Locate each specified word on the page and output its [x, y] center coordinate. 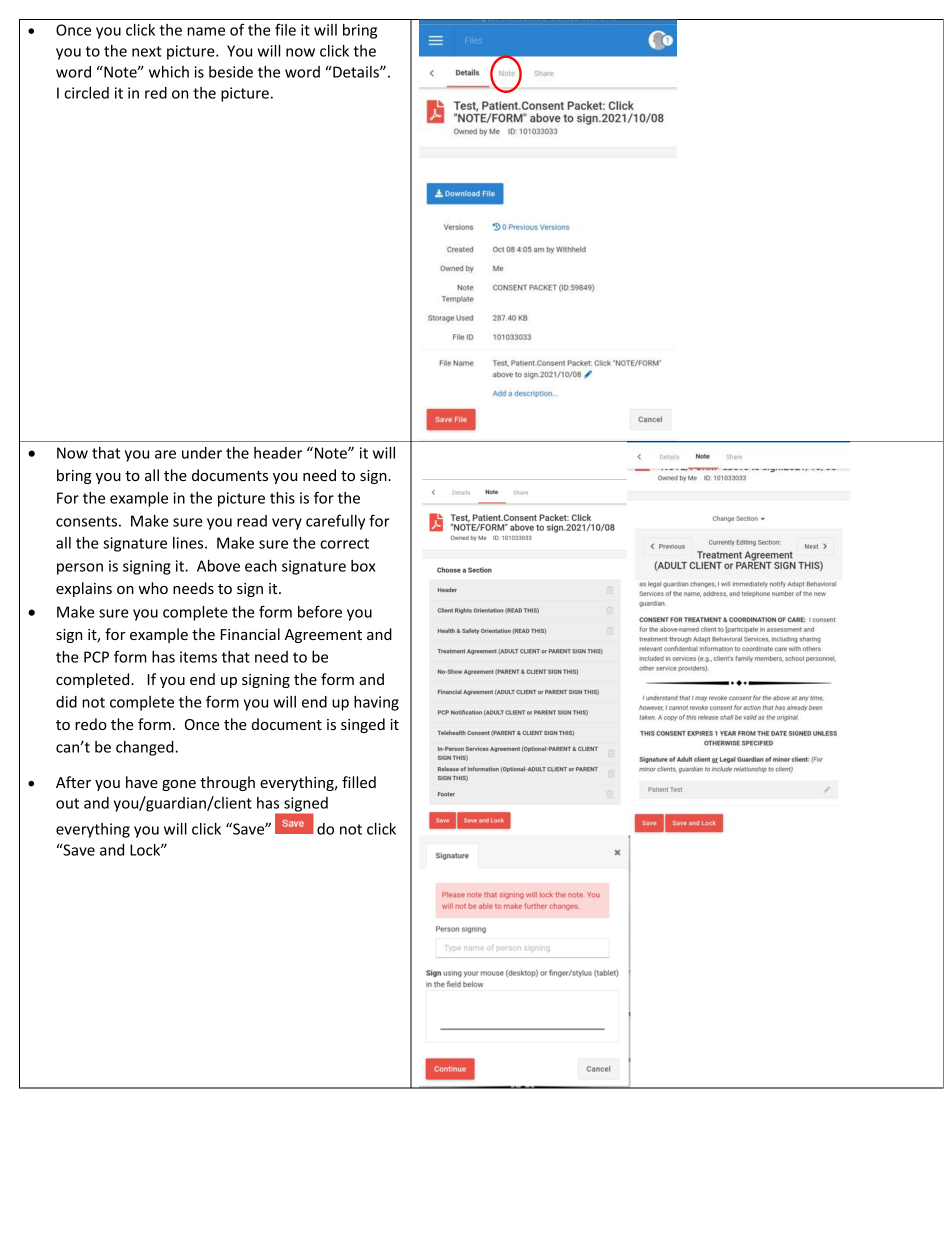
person [80, 569]
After [73, 782]
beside [231, 72]
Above [218, 566]
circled [86, 93]
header [278, 453]
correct [344, 543]
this [282, 498]
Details [356, 72]
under [202, 453]
